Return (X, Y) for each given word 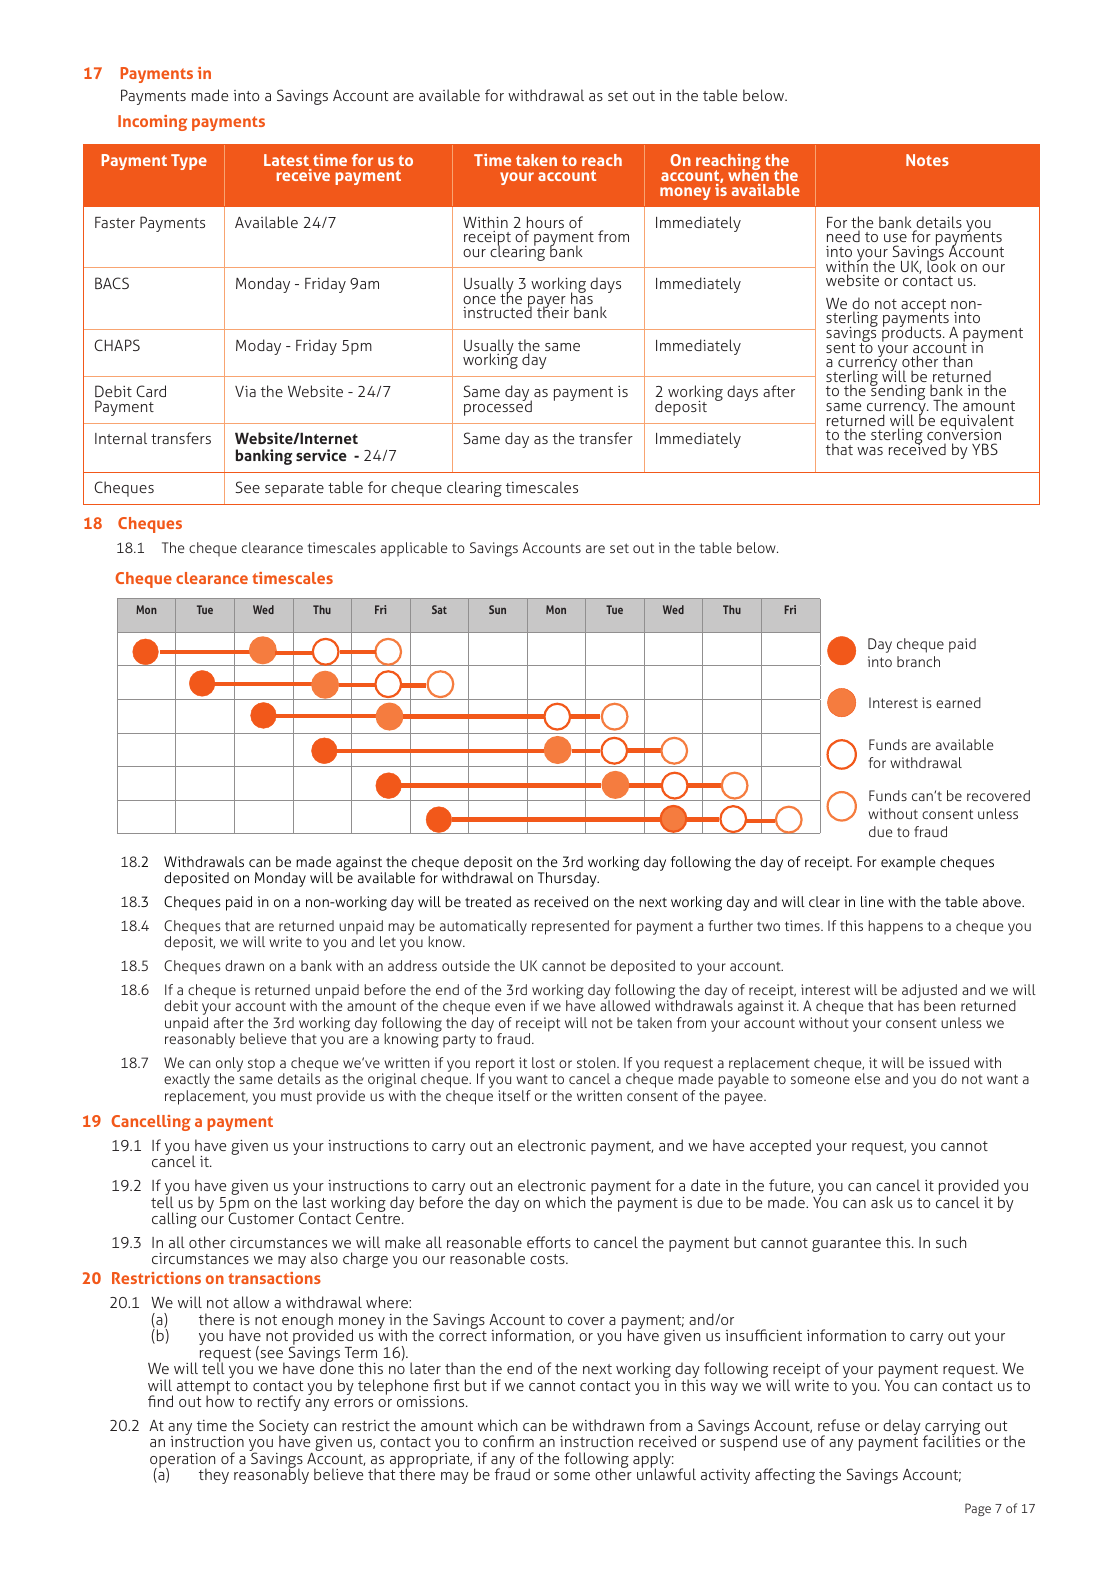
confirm (508, 1441)
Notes (927, 160)
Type (189, 162)
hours (545, 223)
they (214, 1476)
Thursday (568, 879)
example (908, 863)
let (388, 941)
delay (902, 1428)
